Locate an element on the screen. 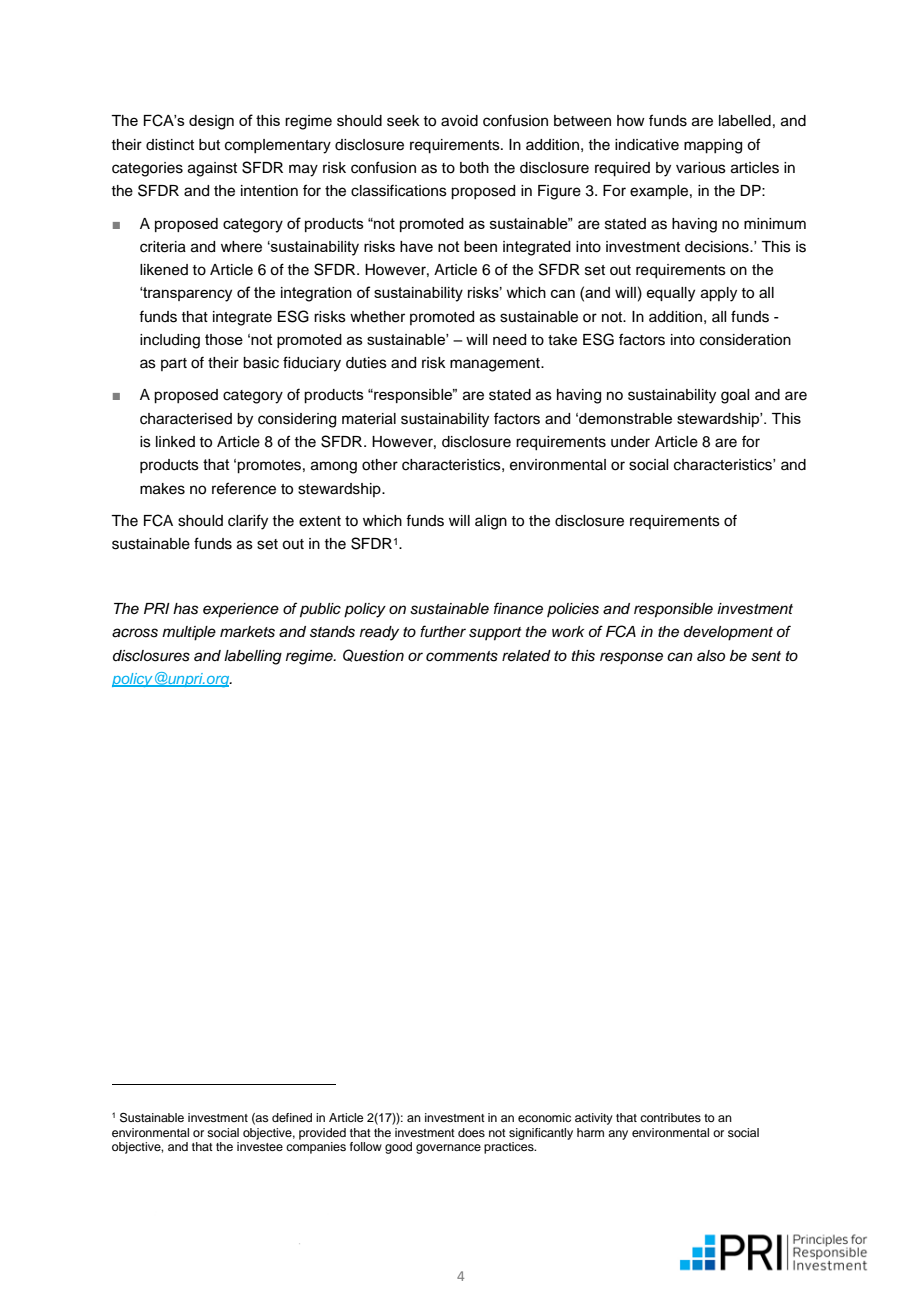 The image size is (924, 1308). both is located at coordinates (474, 168).
